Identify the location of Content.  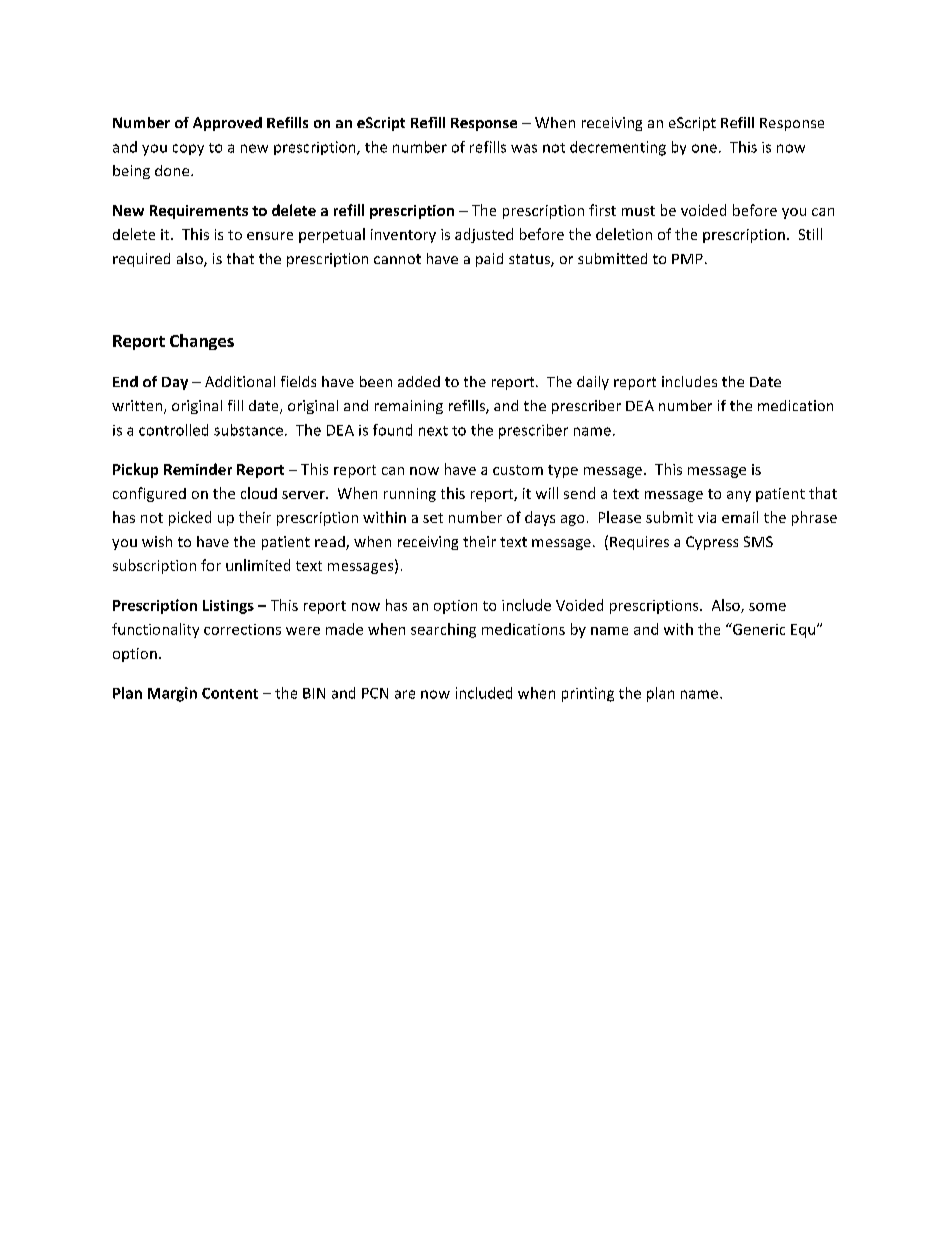
(230, 693).
